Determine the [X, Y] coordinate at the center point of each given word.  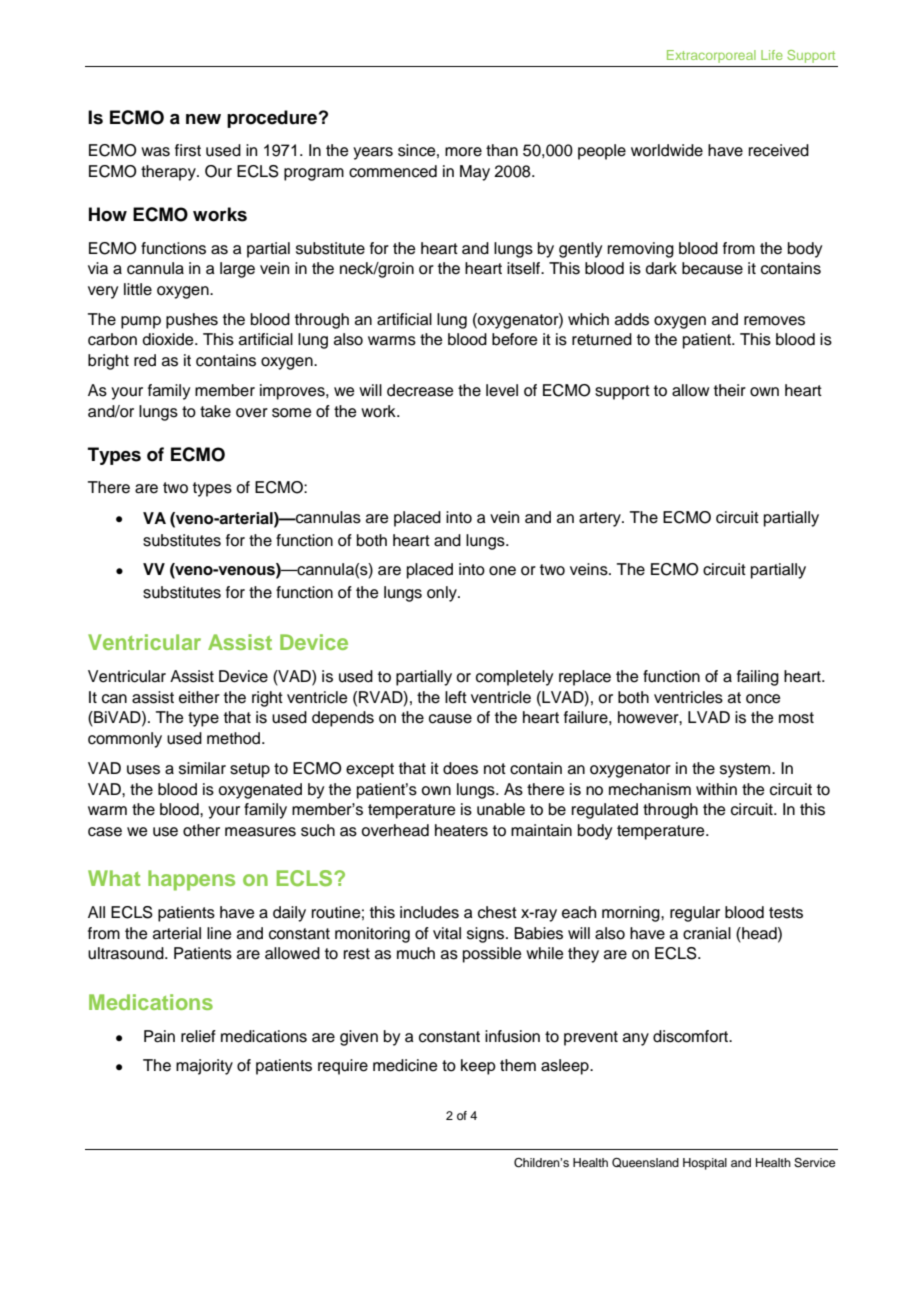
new [203, 119]
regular [695, 914]
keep [478, 1067]
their [730, 390]
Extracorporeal [711, 56]
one [502, 571]
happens [191, 880]
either [199, 697]
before [515, 339]
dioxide [169, 339]
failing [758, 678]
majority [204, 1067]
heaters [461, 830]
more [463, 152]
